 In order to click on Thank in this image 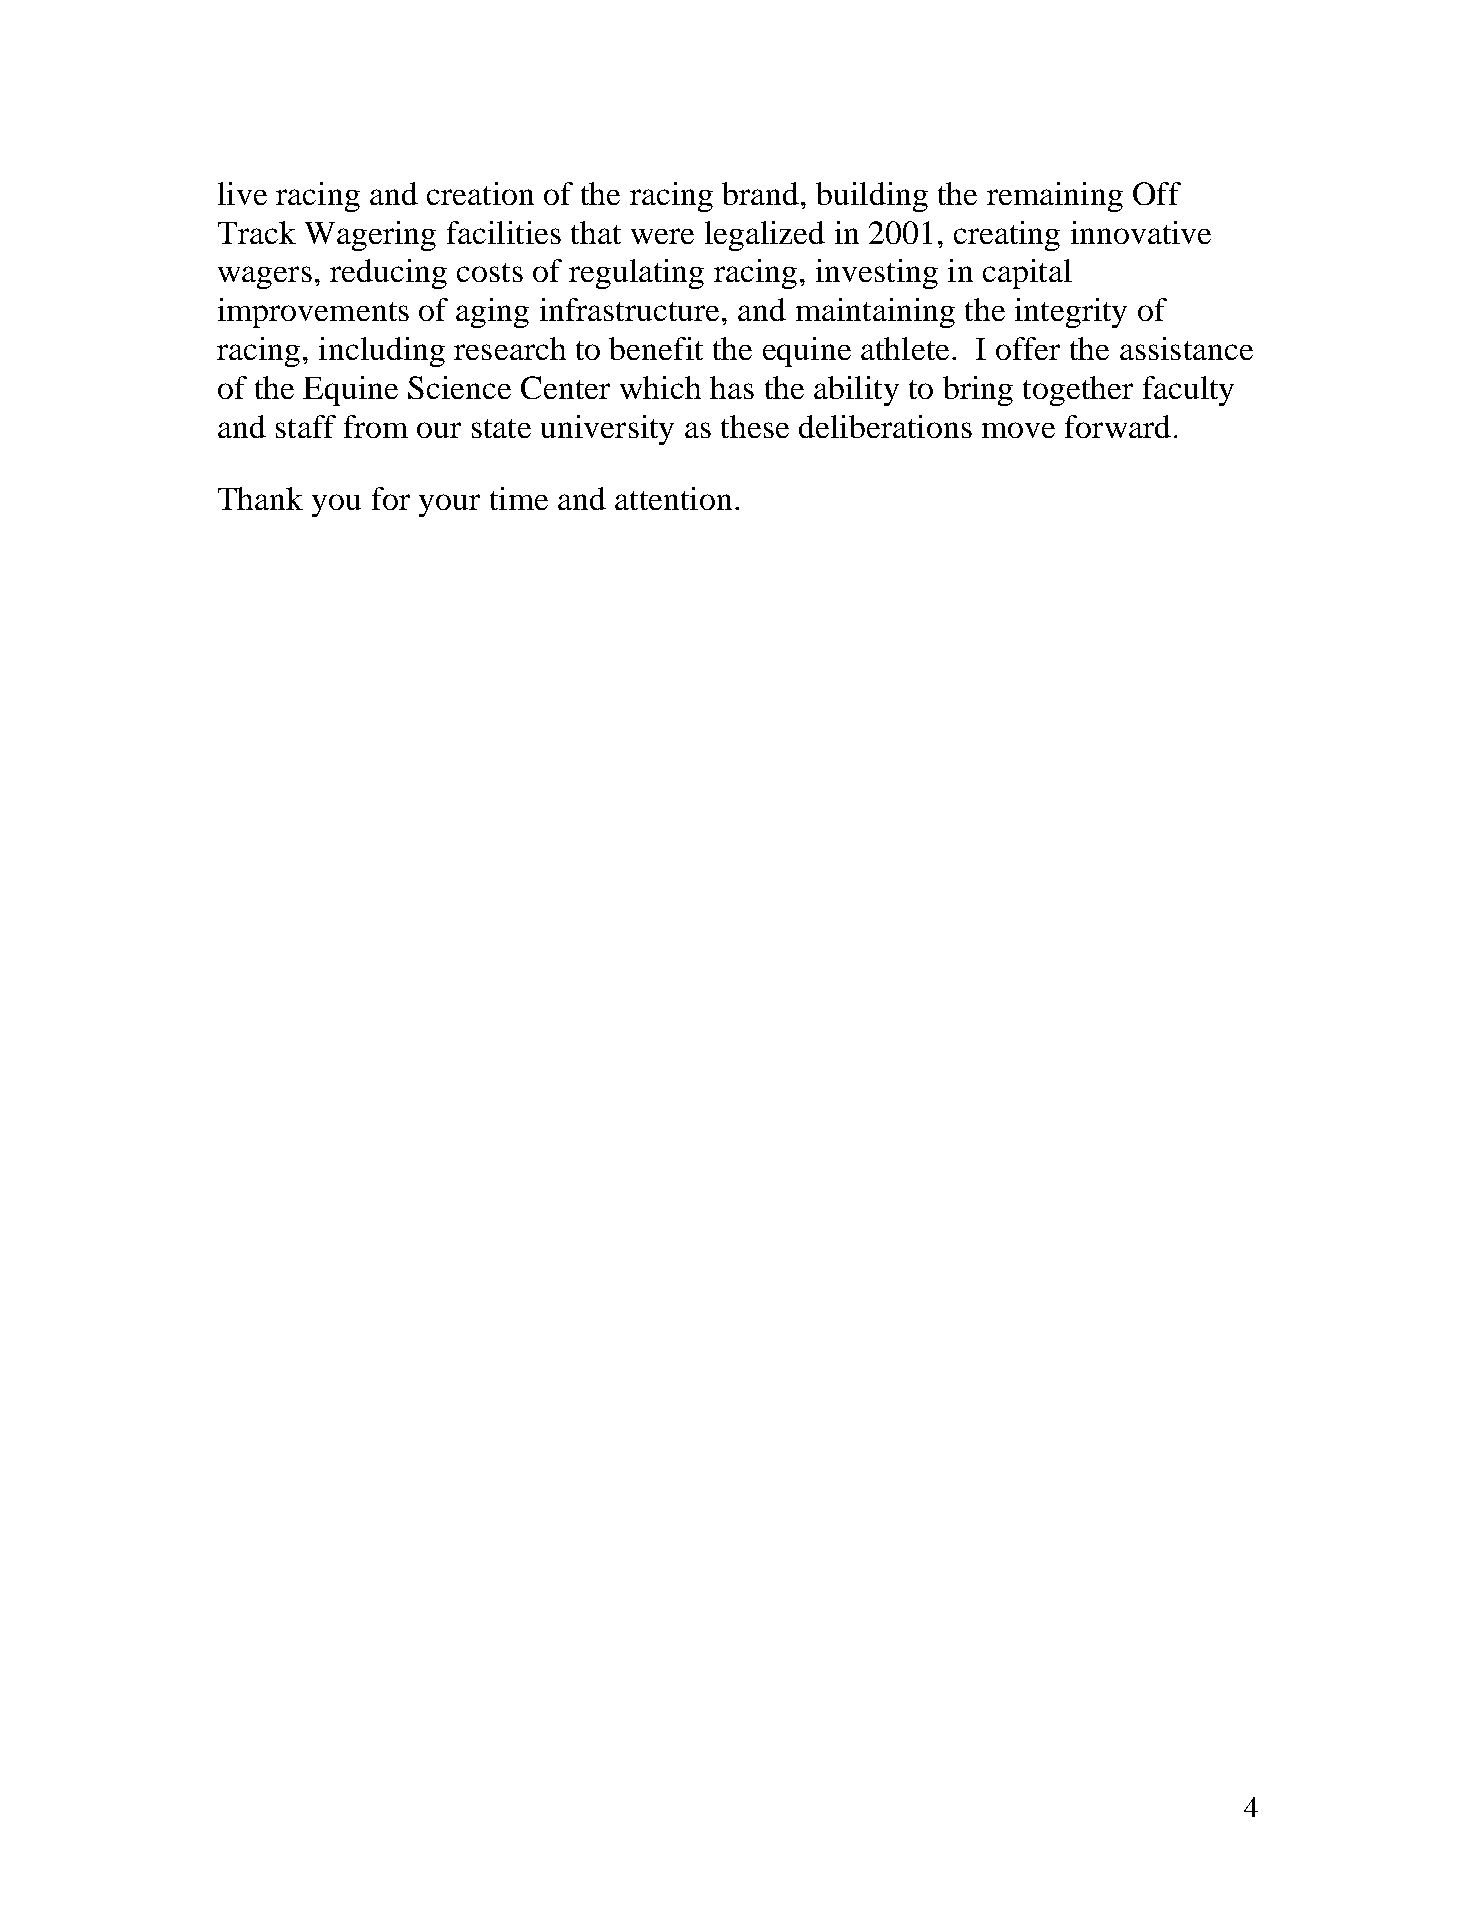, I will do `click(260, 498)`.
